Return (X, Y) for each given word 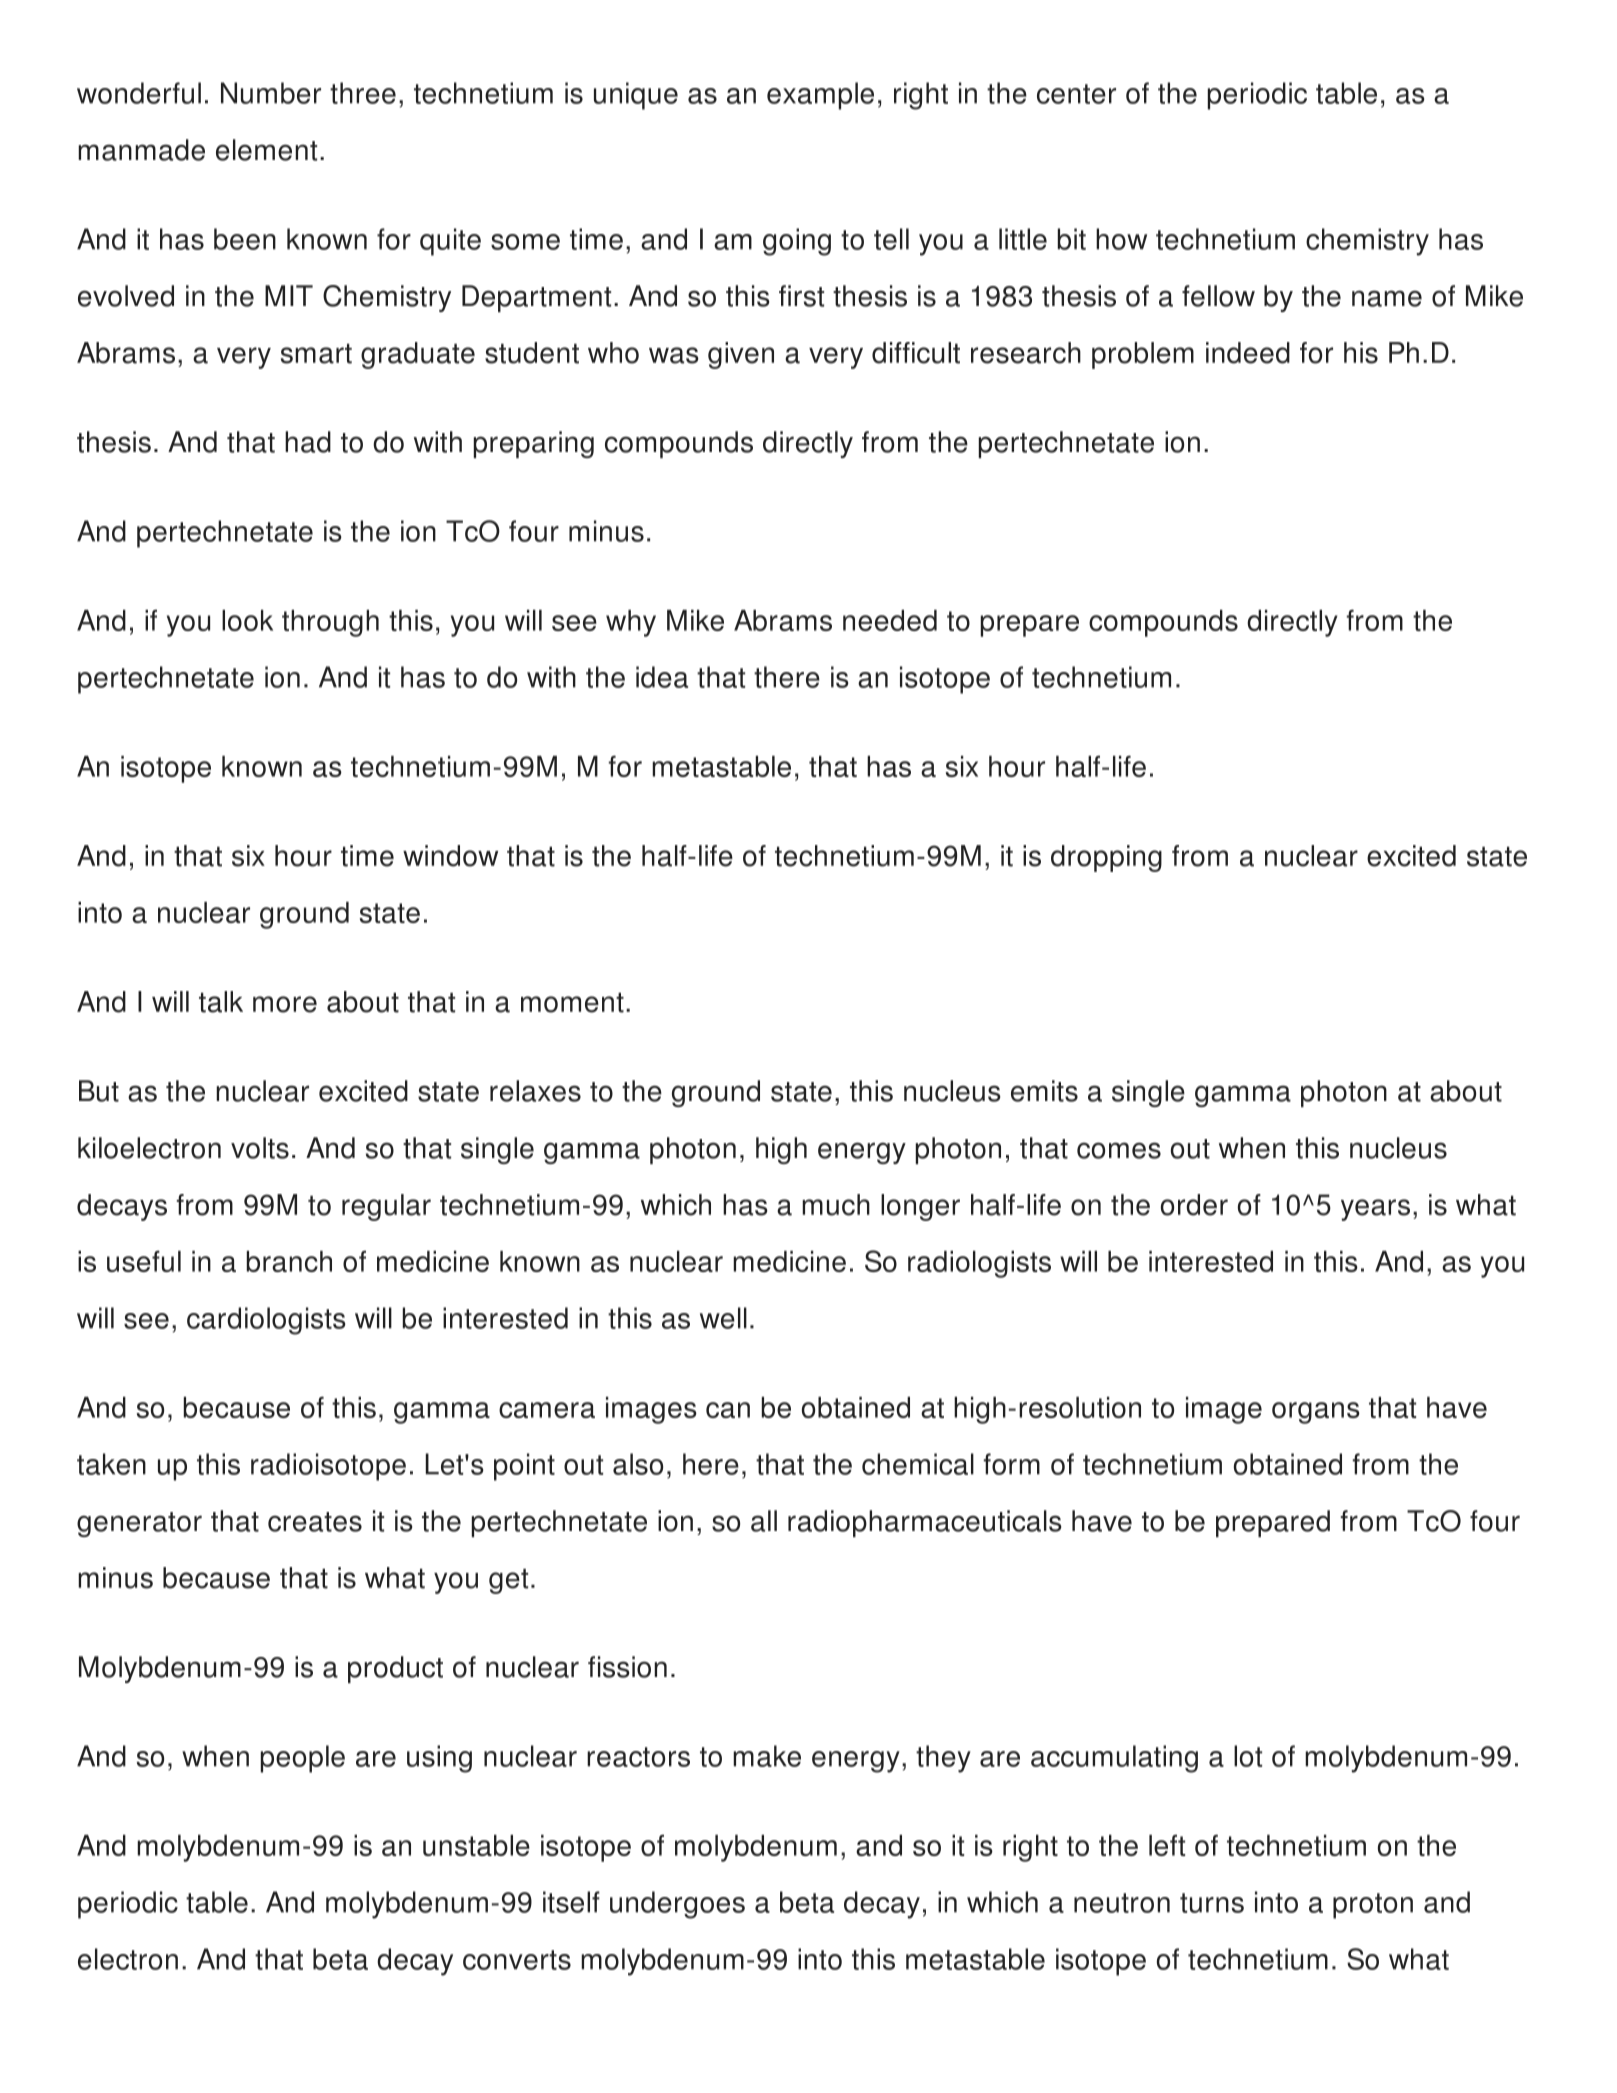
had (308, 442)
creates (315, 1522)
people (303, 1759)
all (764, 1521)
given (741, 355)
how (1121, 239)
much (836, 1205)
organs (1316, 1413)
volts (260, 1148)
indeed (1248, 353)
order (1194, 1205)
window (450, 856)
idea (662, 677)
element (266, 150)
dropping (1106, 858)
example (820, 96)
